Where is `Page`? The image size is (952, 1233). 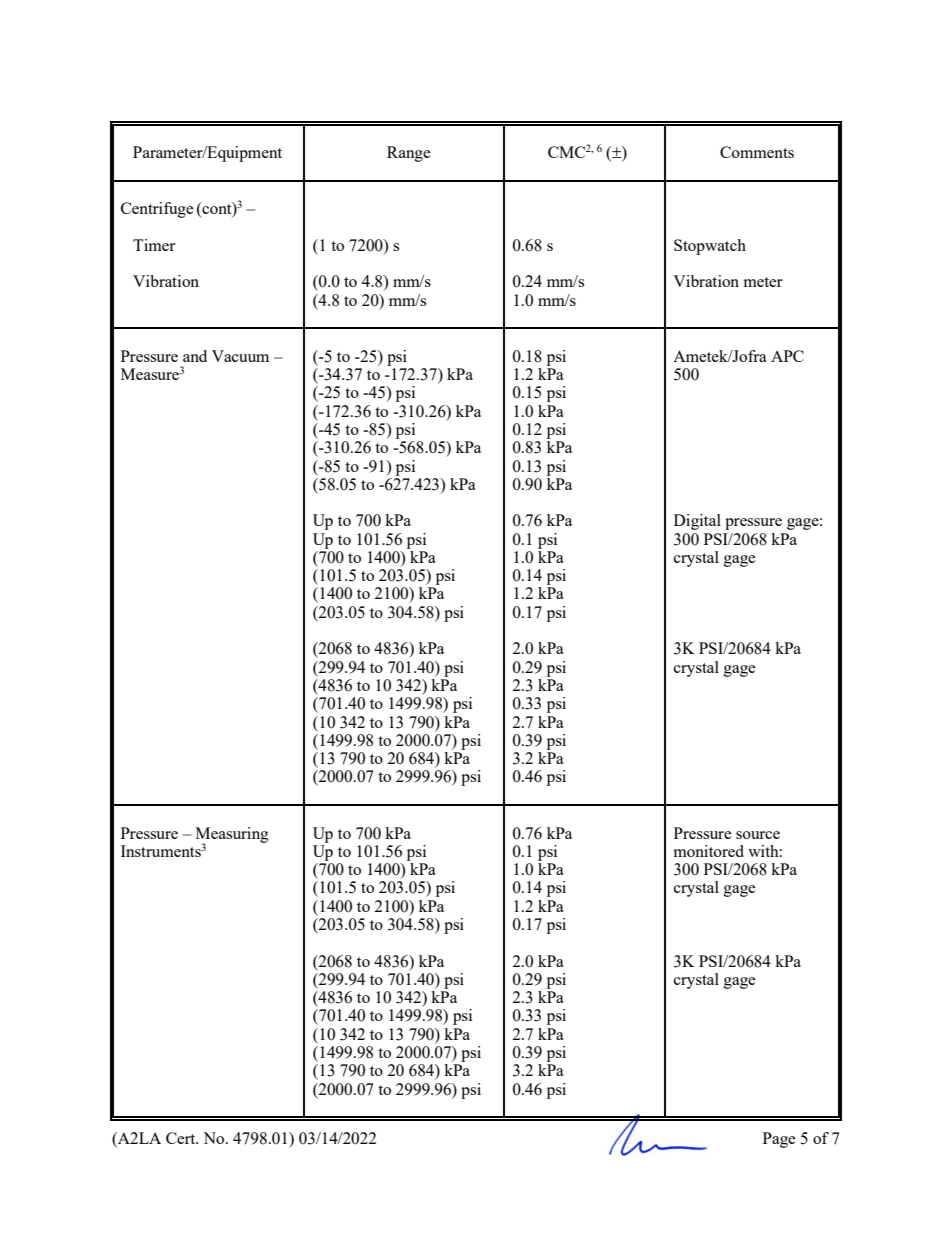 Page is located at coordinates (779, 1140).
